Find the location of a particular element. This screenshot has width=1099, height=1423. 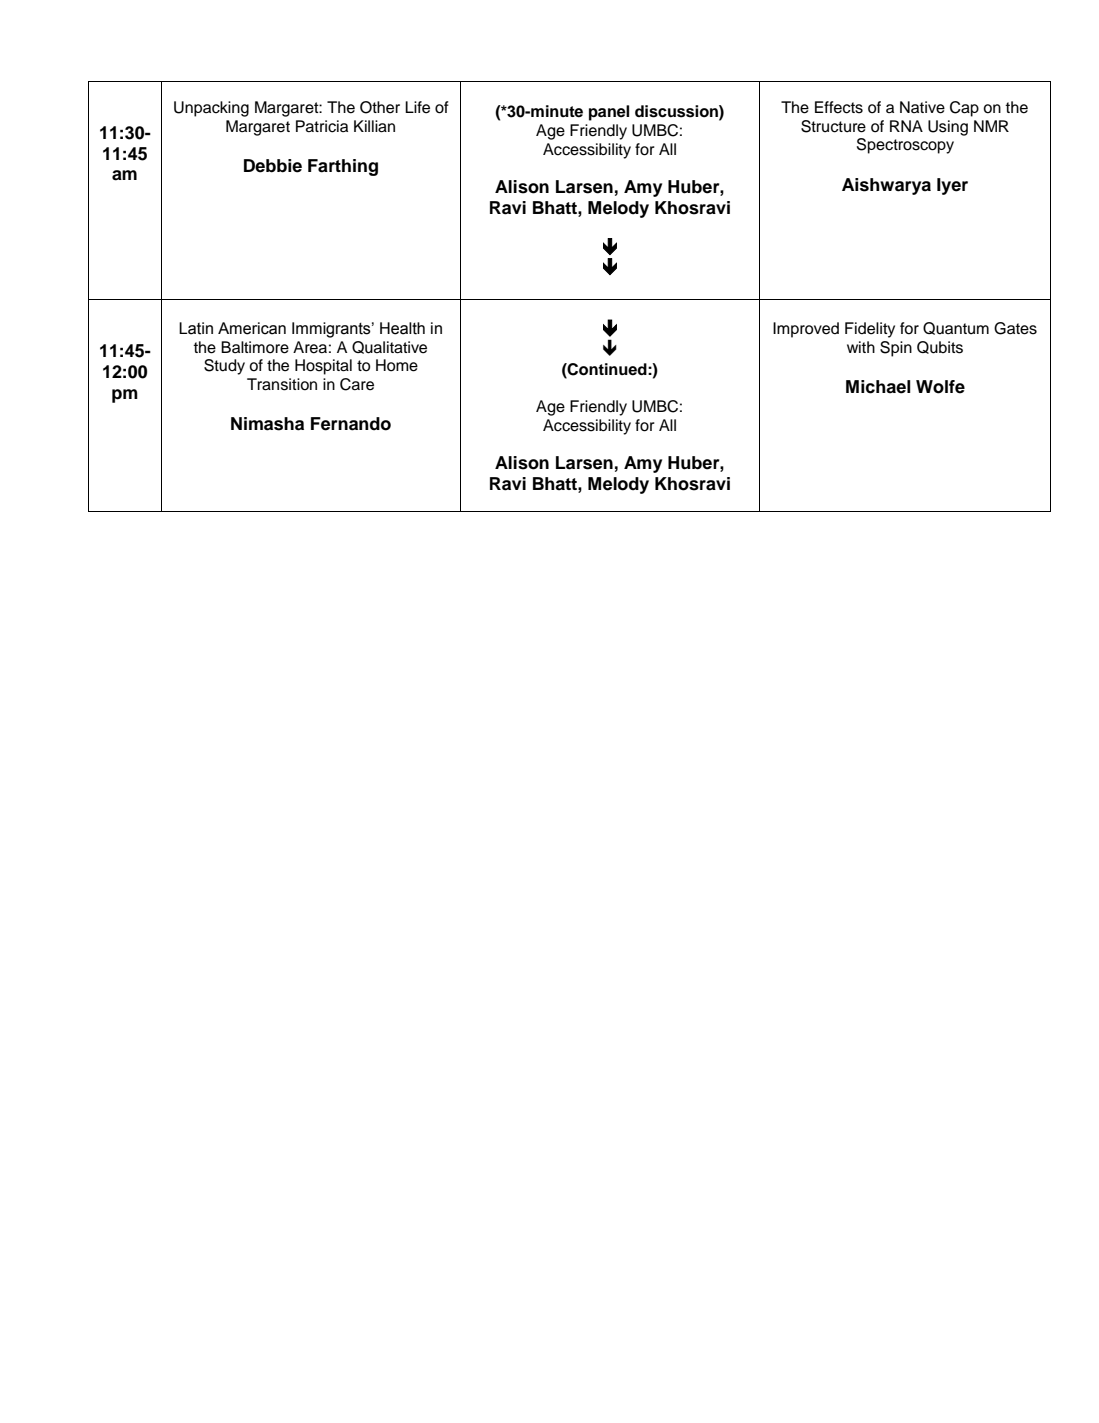

Care is located at coordinates (357, 384).
